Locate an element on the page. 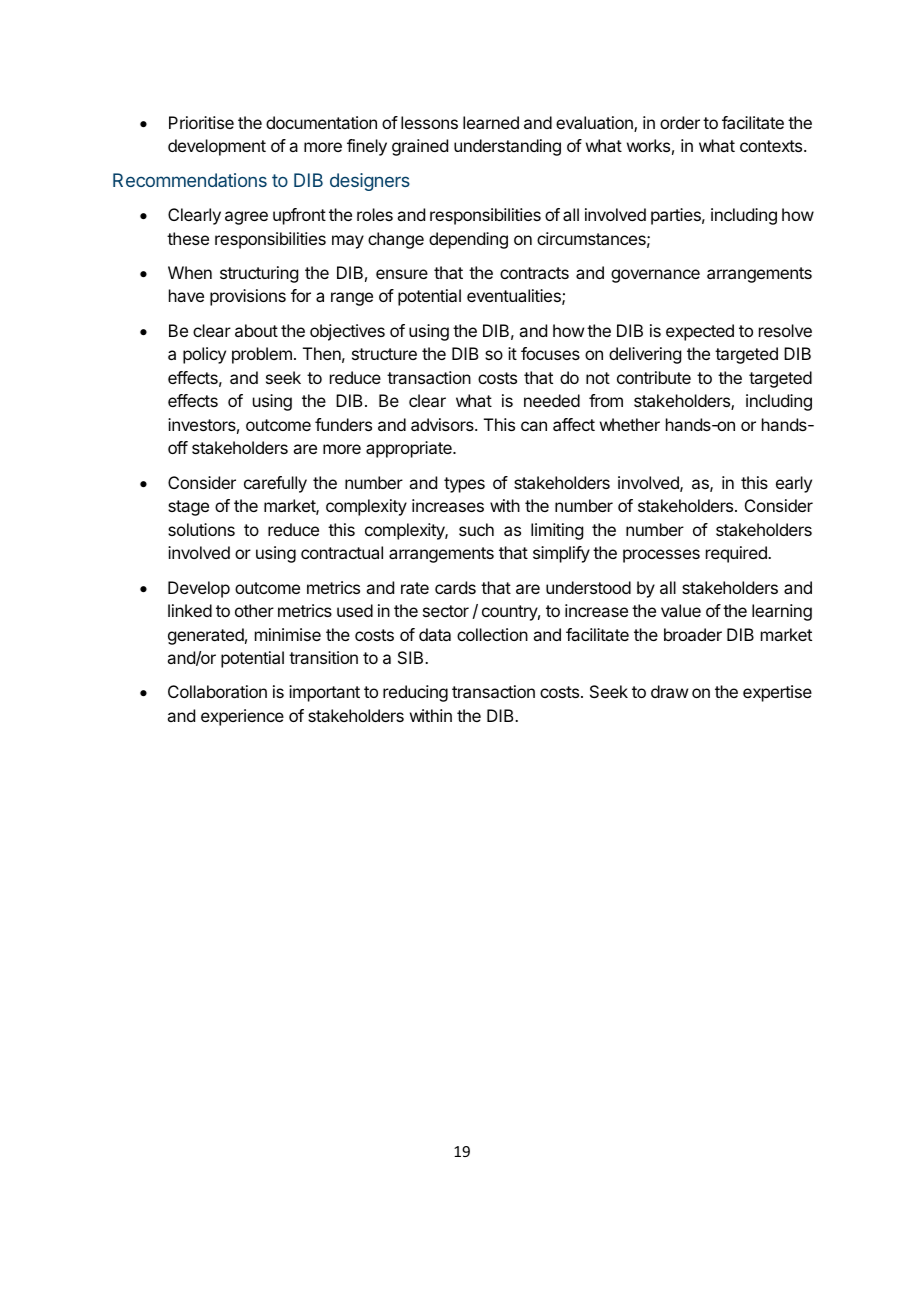  draw is located at coordinates (669, 691).
